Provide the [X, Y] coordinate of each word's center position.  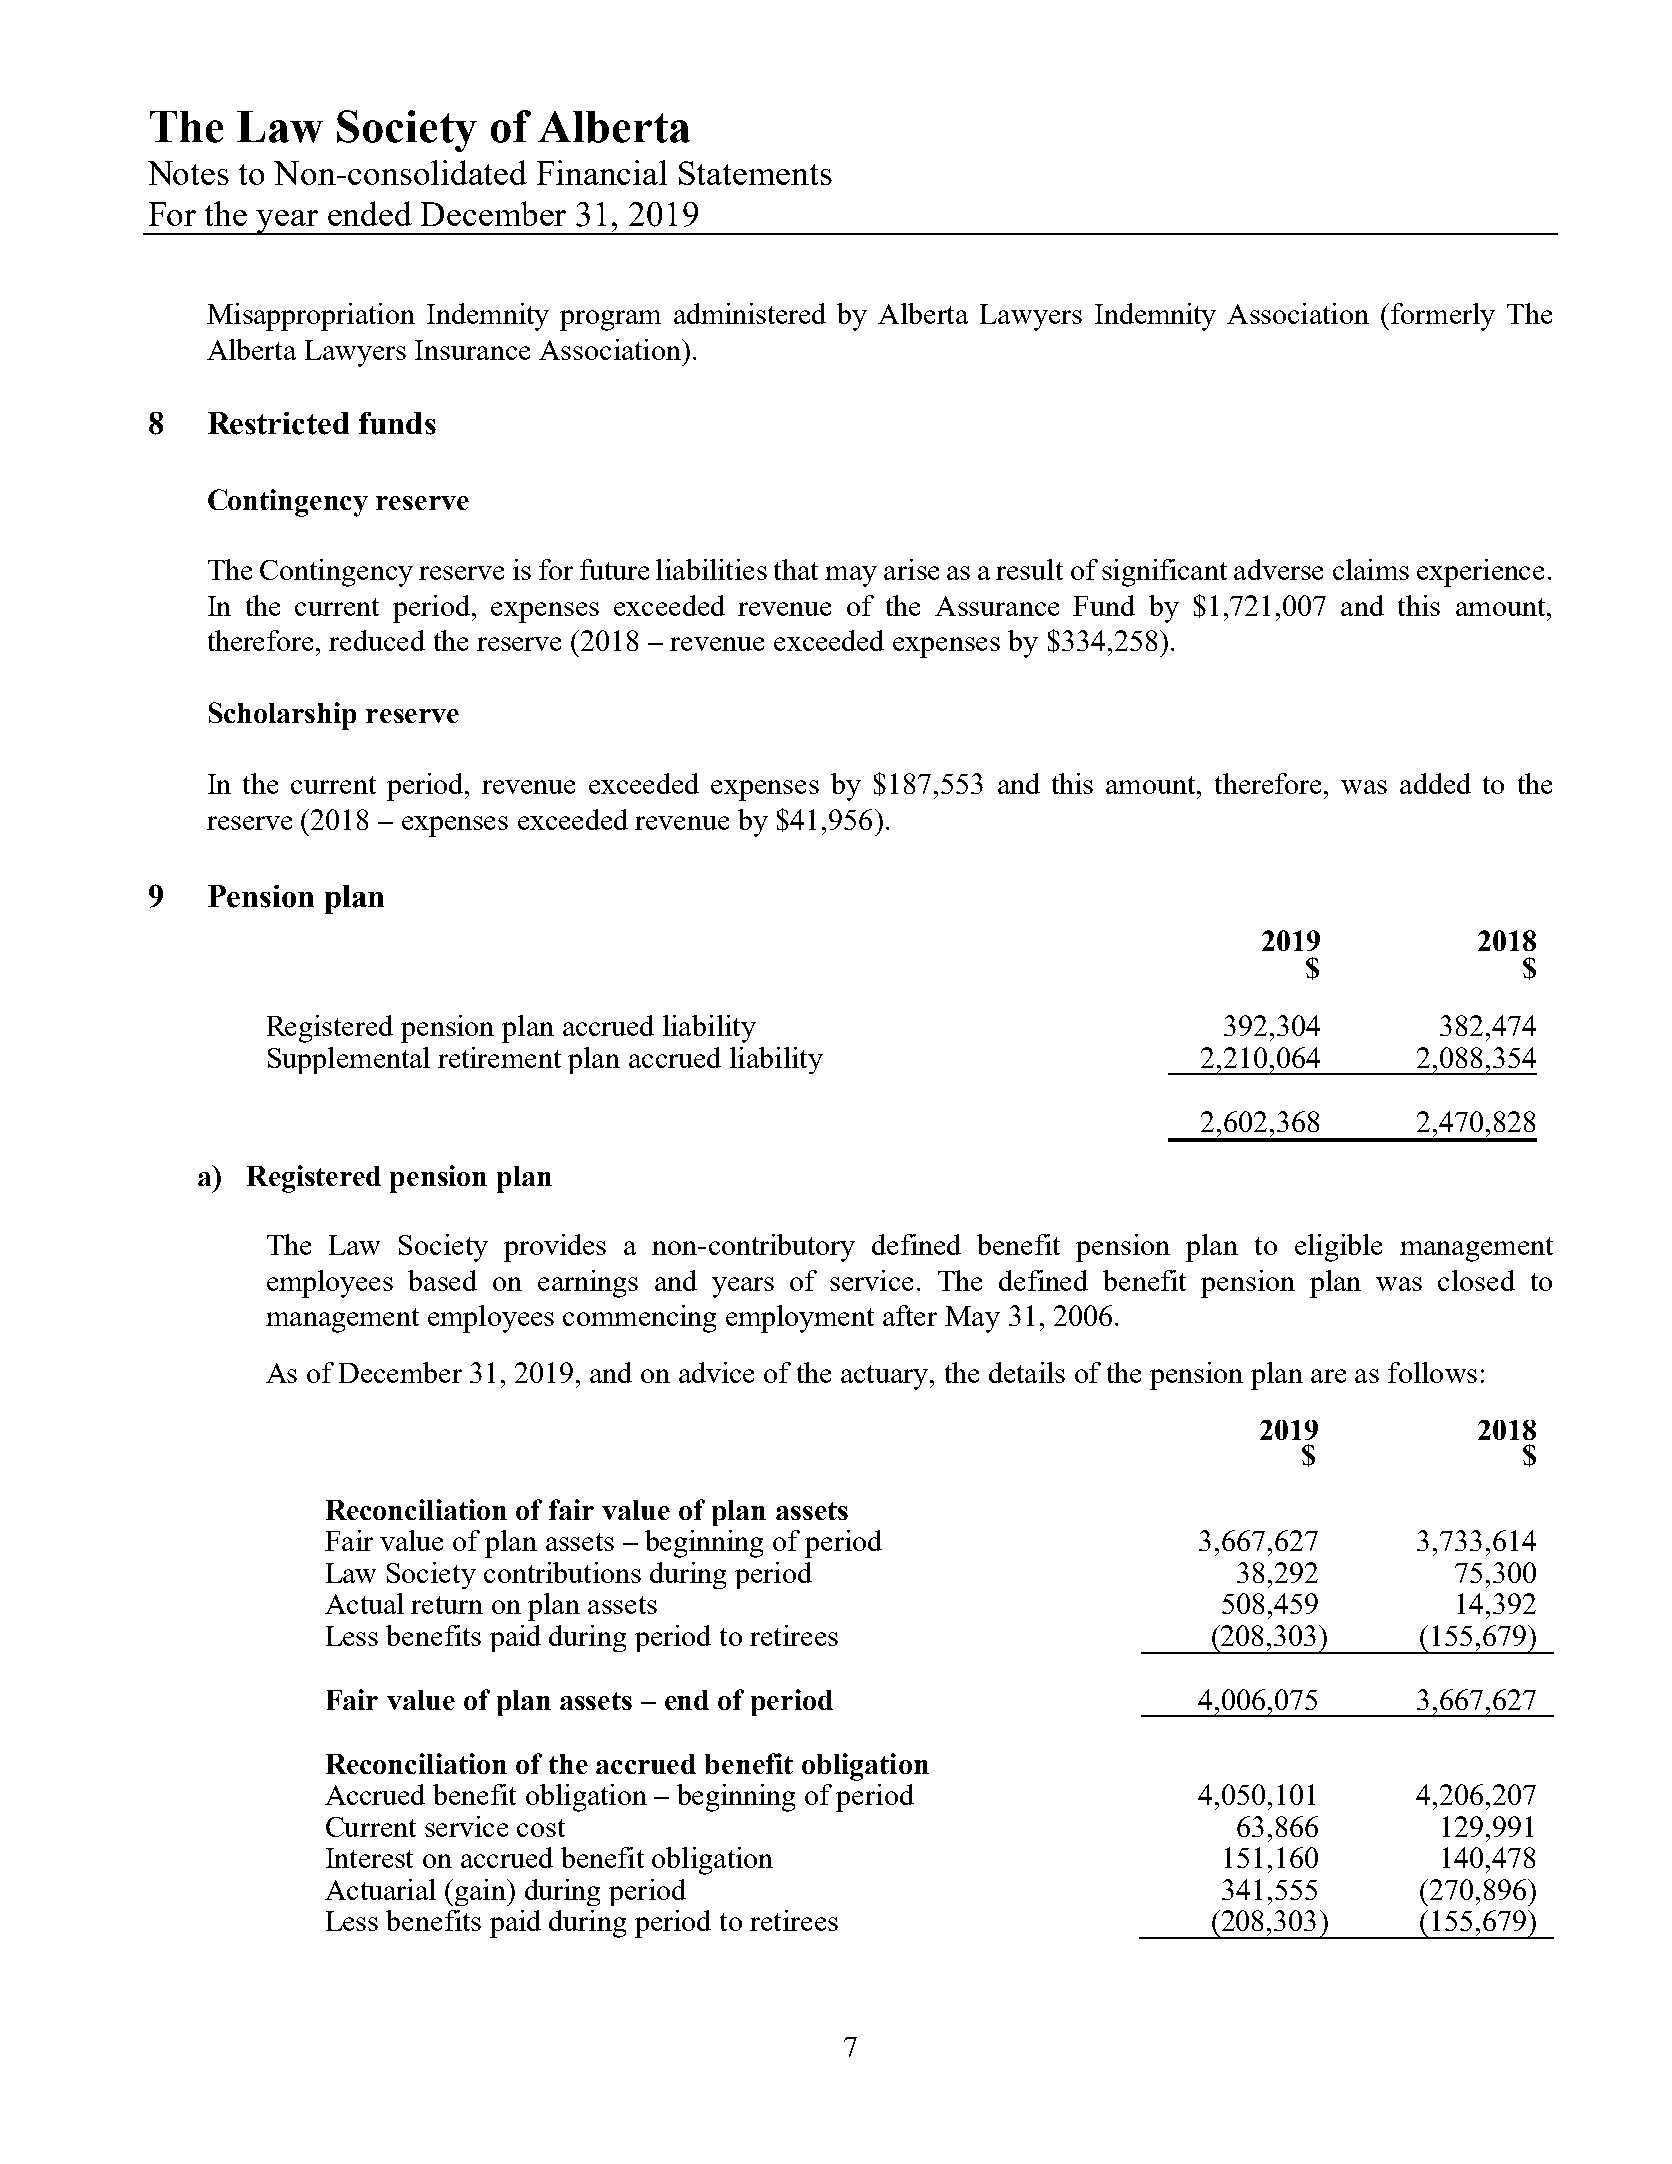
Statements [755, 173]
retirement [499, 1057]
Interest [369, 1858]
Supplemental [349, 1060]
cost [541, 1828]
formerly [1443, 317]
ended [370, 213]
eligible [1338, 1248]
